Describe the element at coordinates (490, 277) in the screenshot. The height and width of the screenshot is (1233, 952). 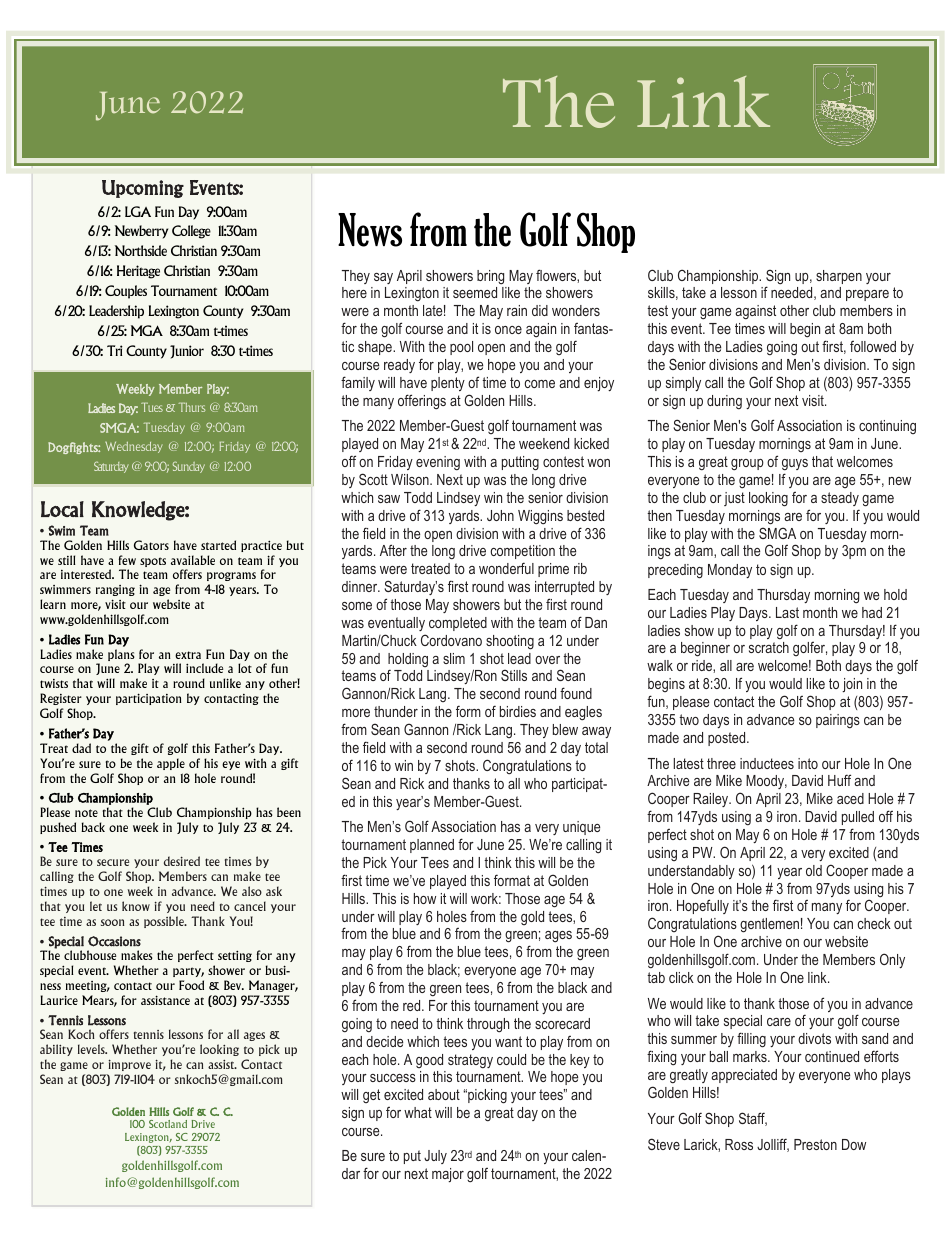
I see `bring` at that location.
